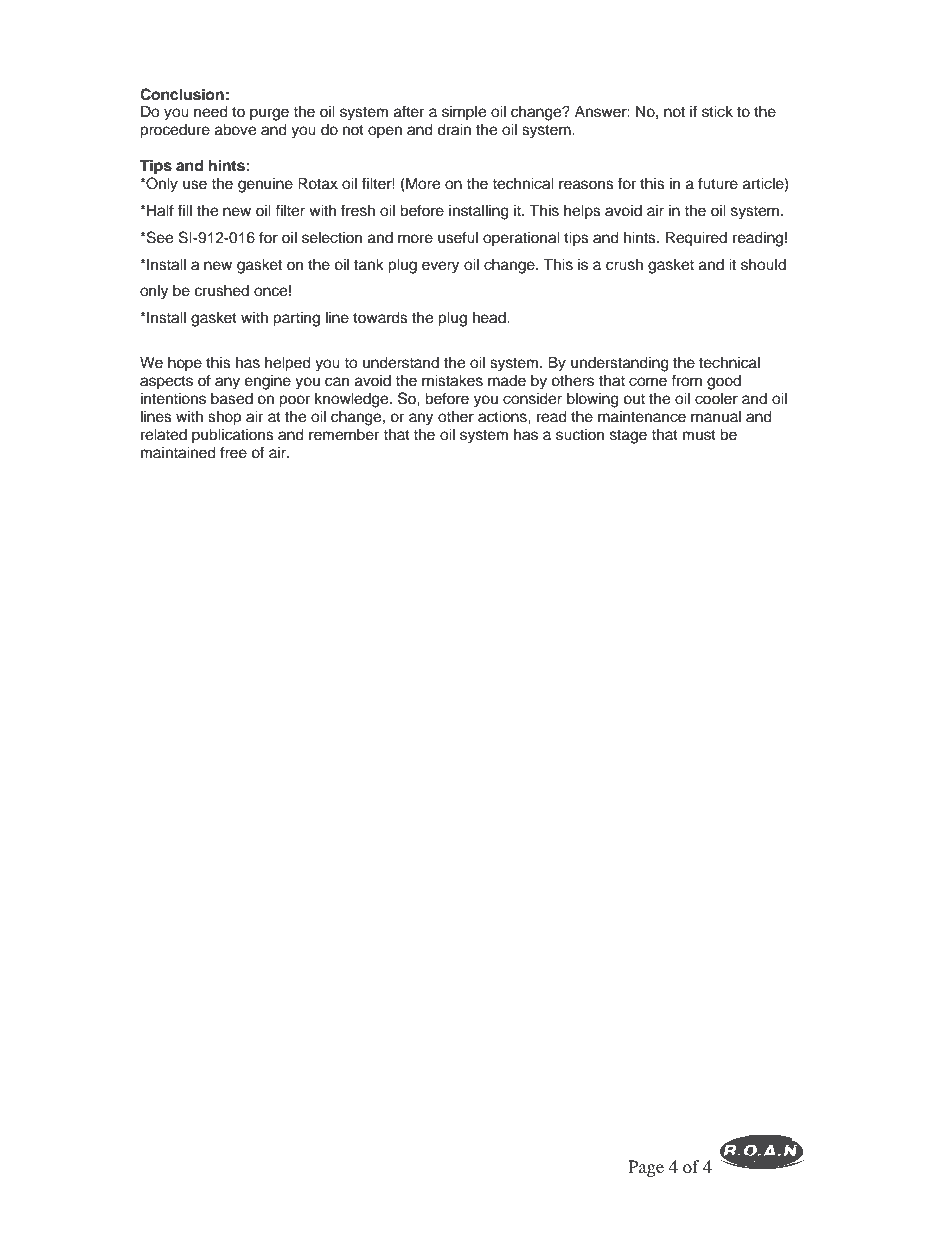  What do you see at coordinates (233, 452) in the image?
I see `free` at bounding box center [233, 452].
